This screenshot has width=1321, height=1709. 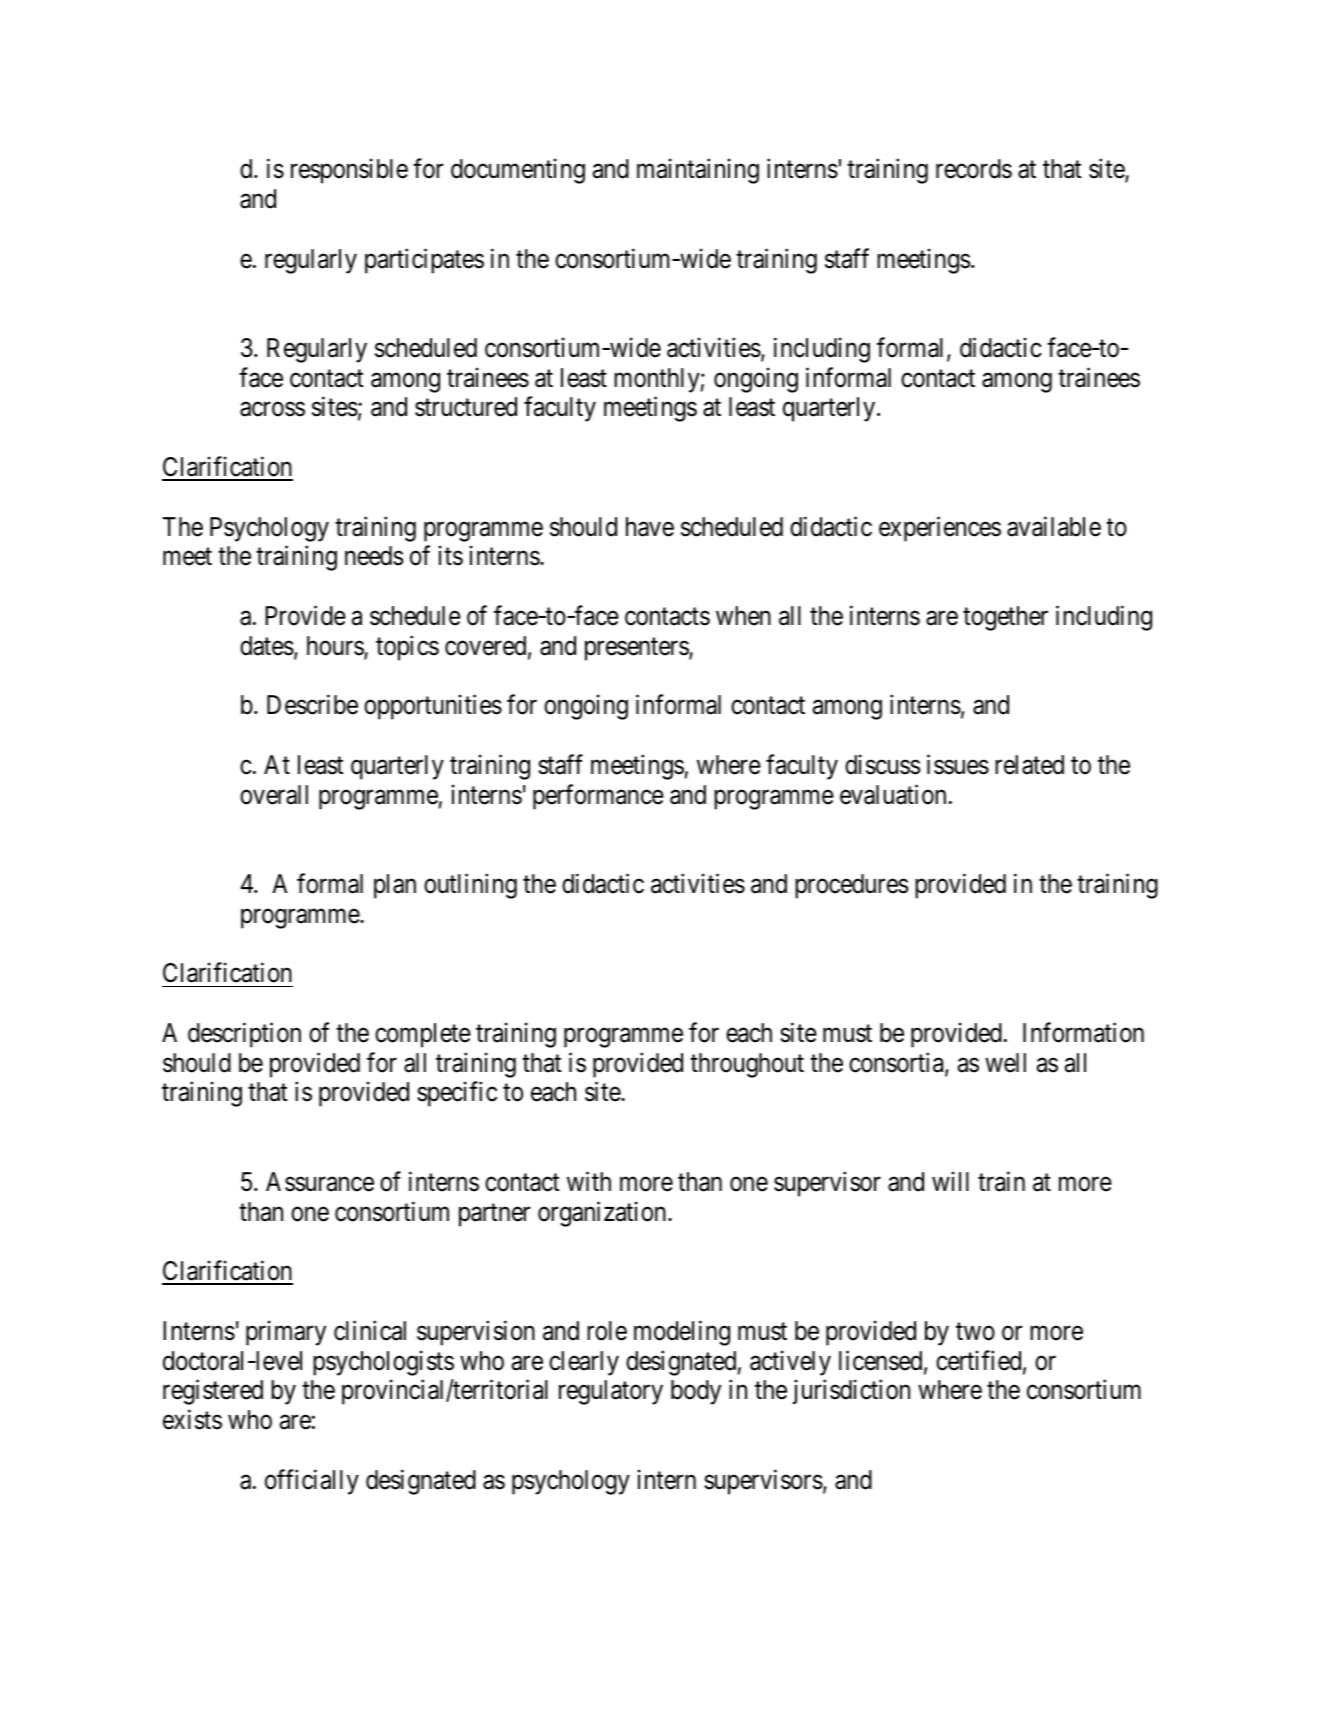 I want to click on experiences, so click(x=940, y=529).
